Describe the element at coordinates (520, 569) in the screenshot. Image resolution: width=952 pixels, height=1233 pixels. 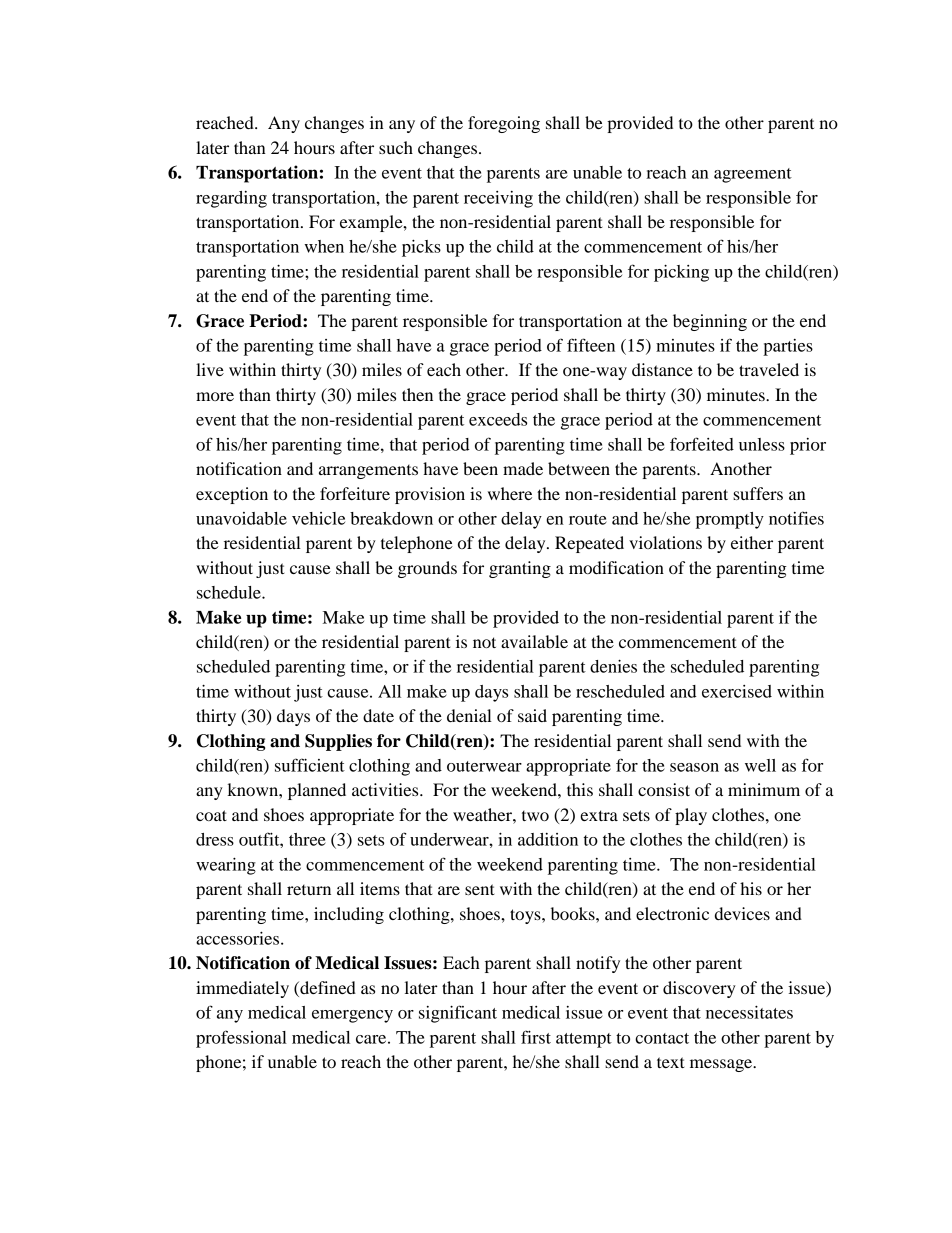
I see `granting` at that location.
